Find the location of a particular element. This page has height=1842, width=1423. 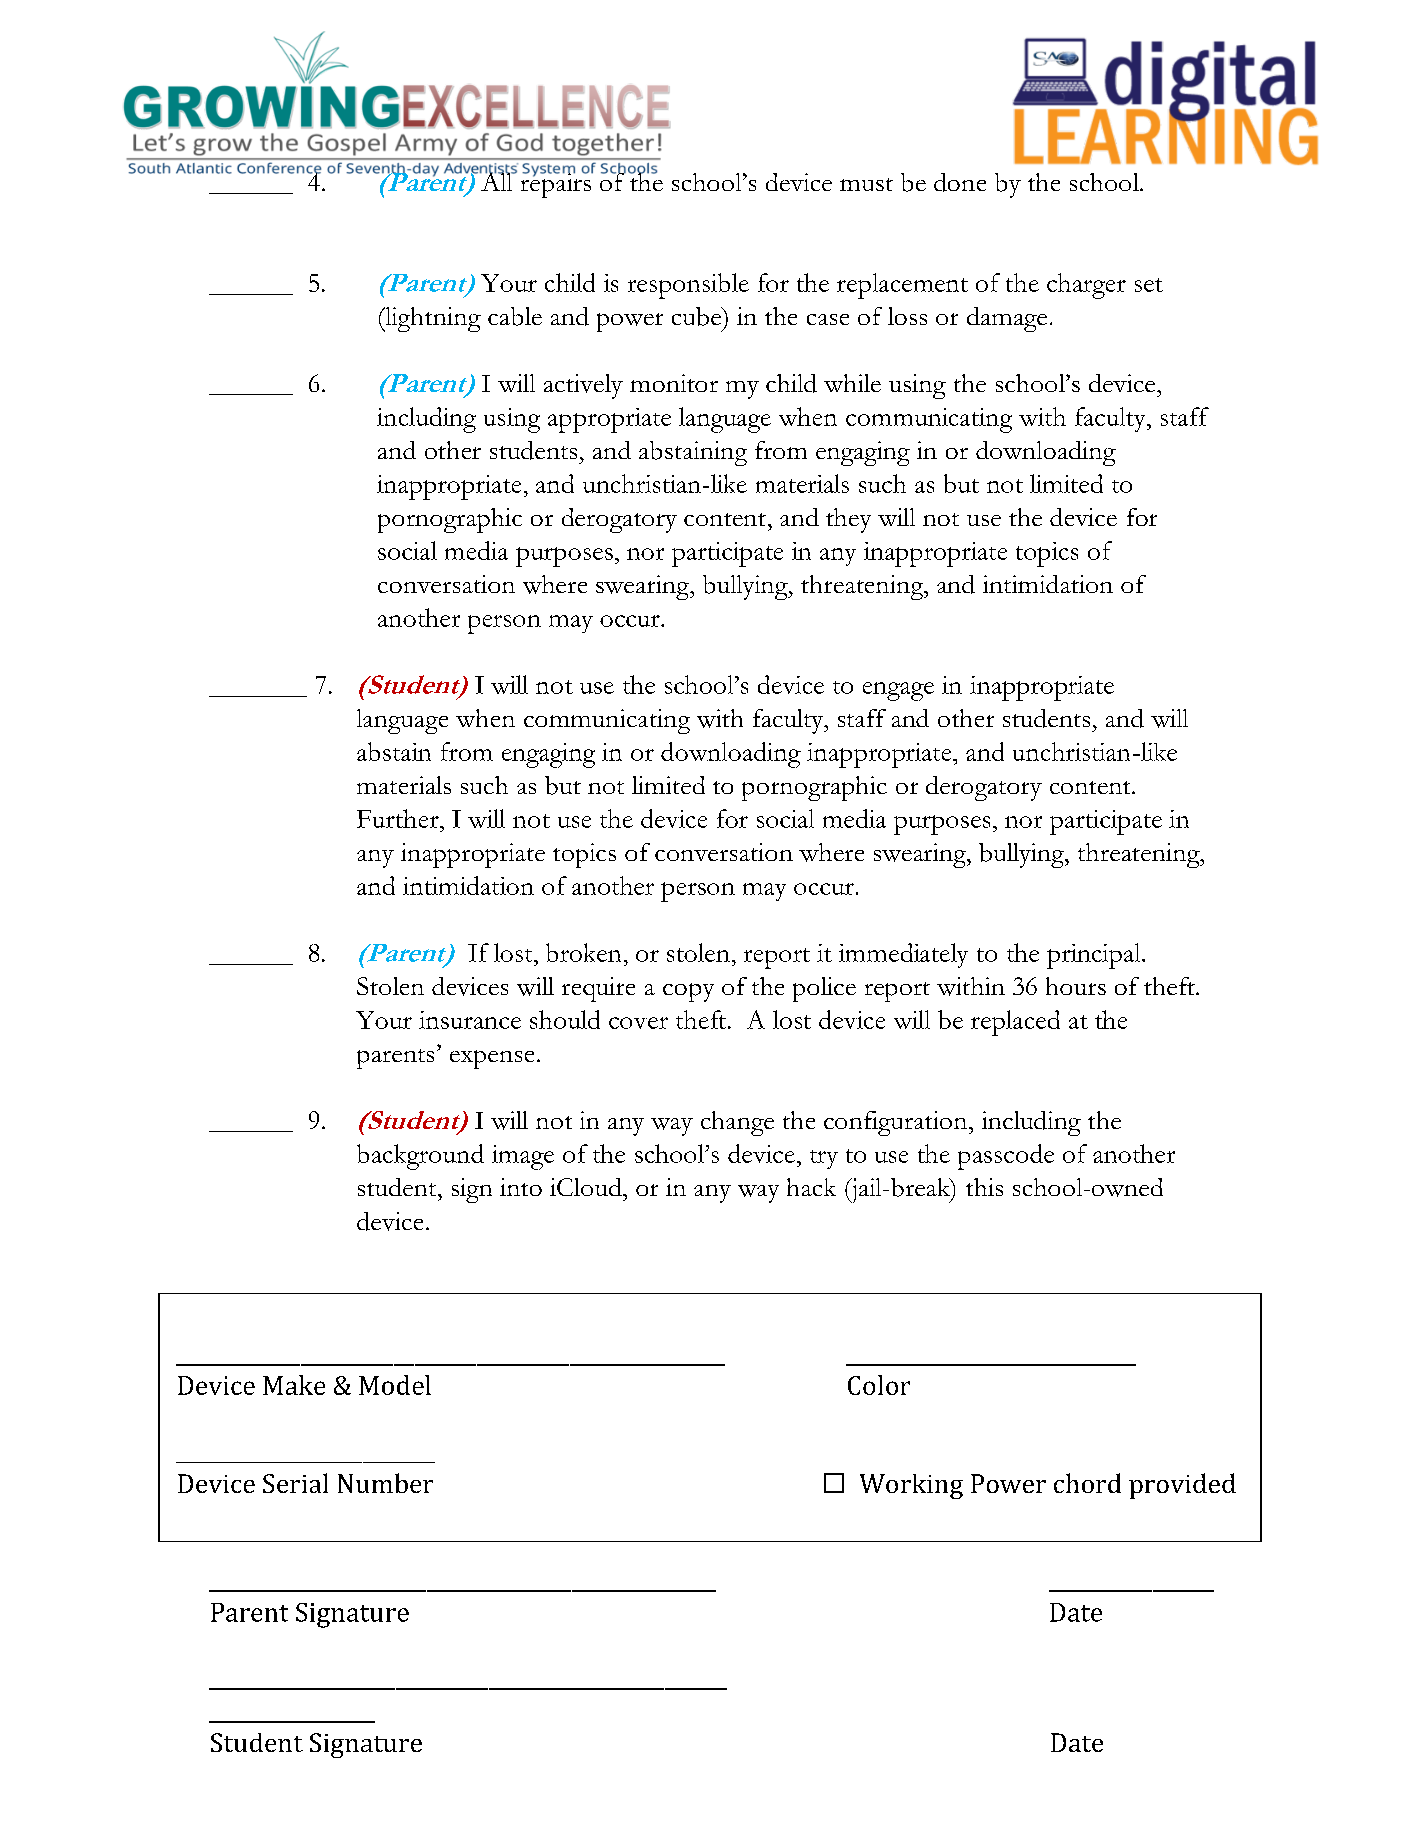

they is located at coordinates (848, 520).
